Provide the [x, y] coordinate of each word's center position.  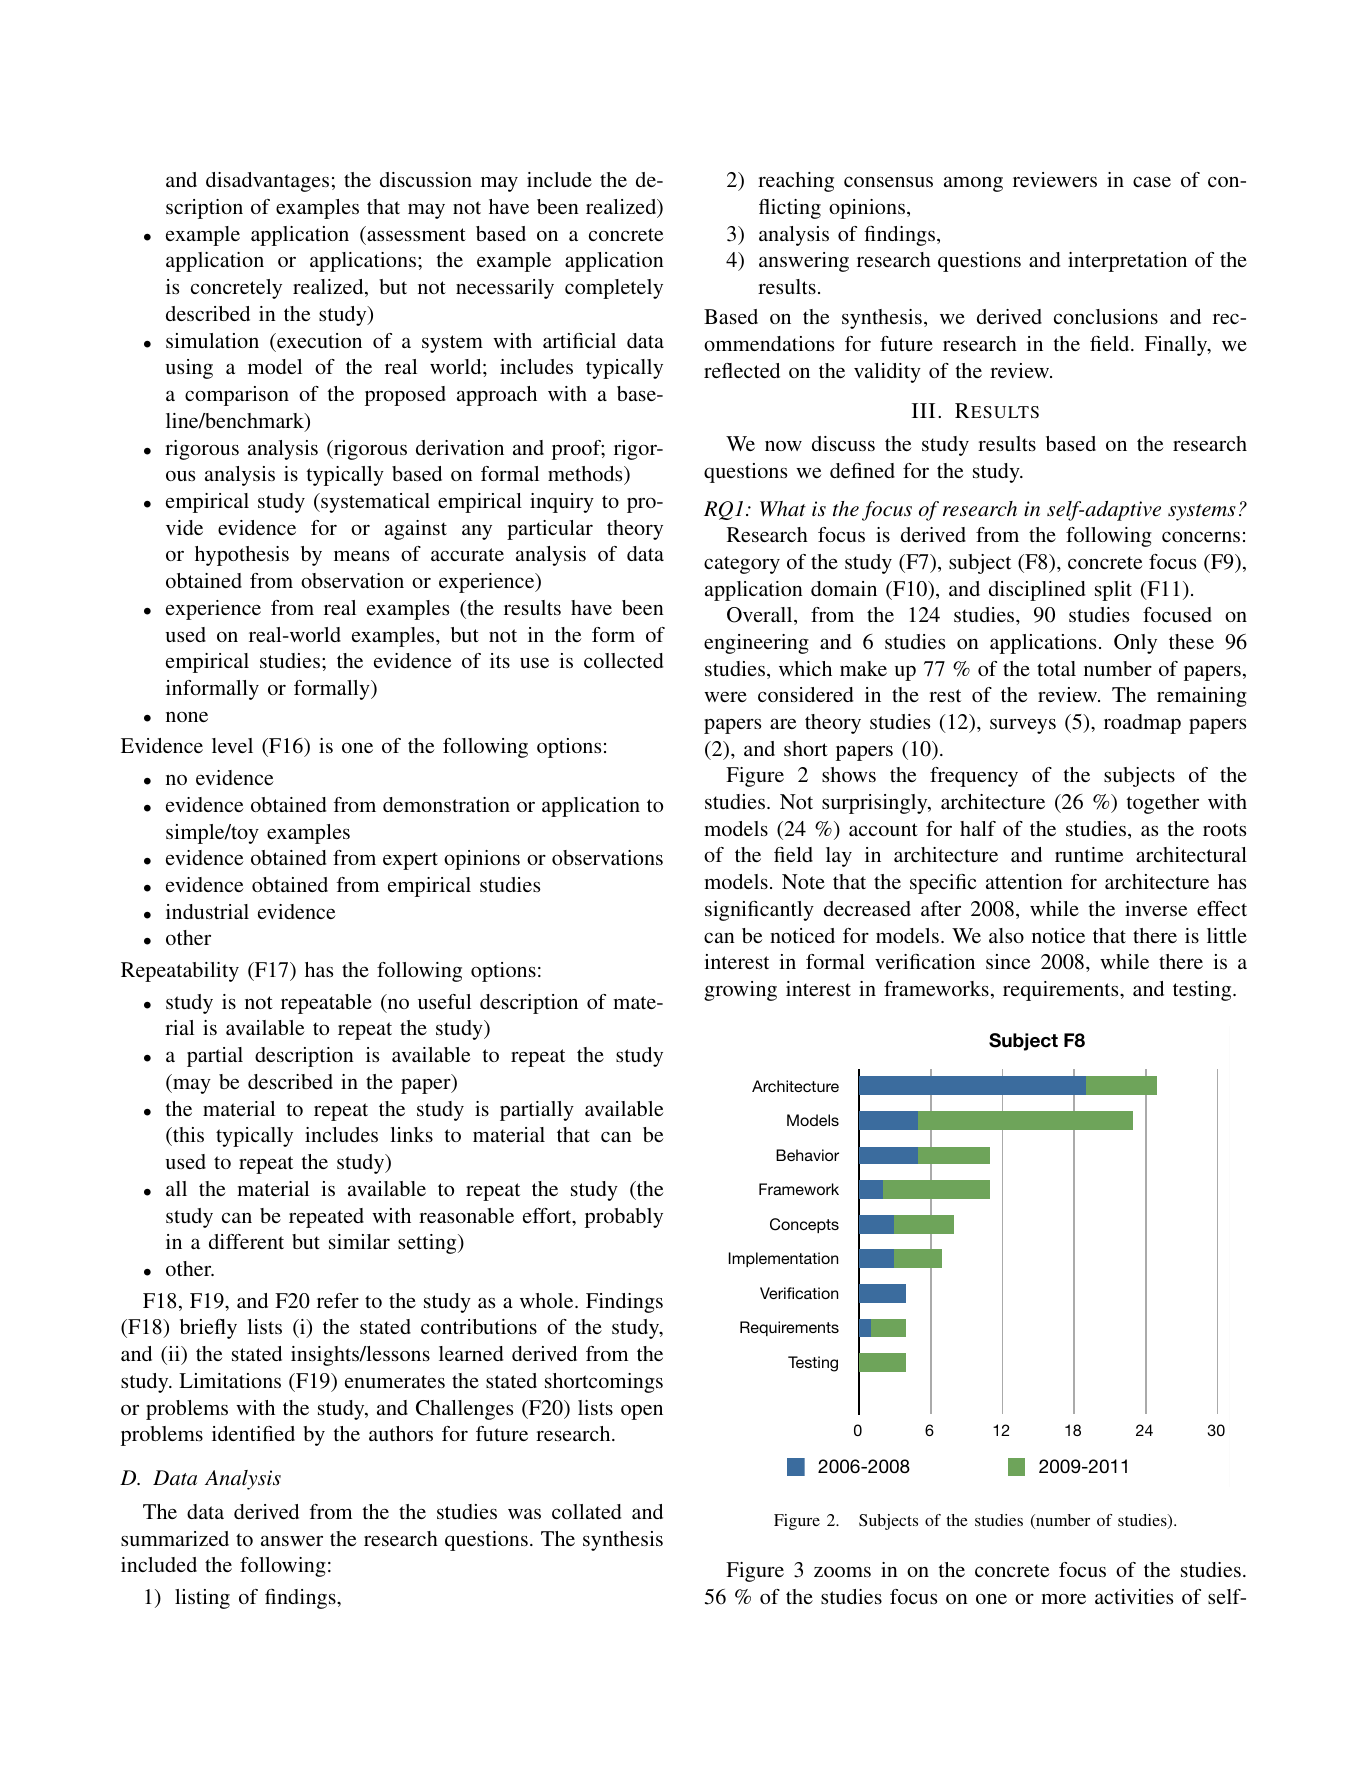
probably [624, 1218]
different [246, 1241]
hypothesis [242, 556]
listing [202, 1599]
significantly [759, 911]
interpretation [1127, 262]
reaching [796, 182]
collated [586, 1511]
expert [410, 861]
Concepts [804, 1225]
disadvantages [267, 182]
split [1113, 591]
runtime [1089, 854]
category [742, 565]
